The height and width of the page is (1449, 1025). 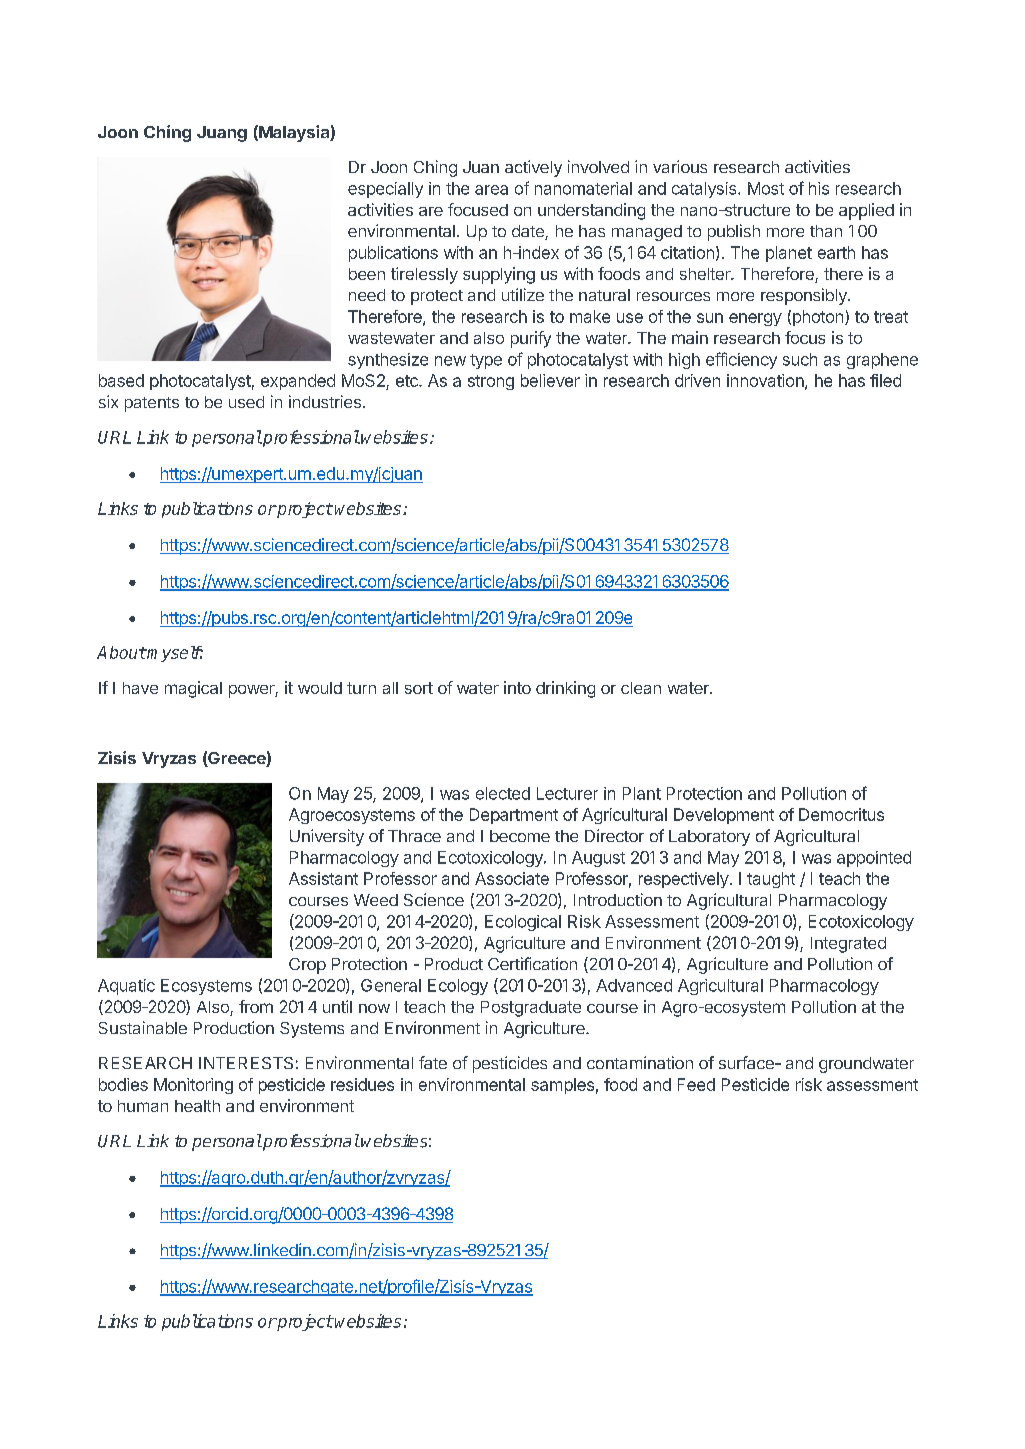 I want to click on fate, so click(x=433, y=1062).
